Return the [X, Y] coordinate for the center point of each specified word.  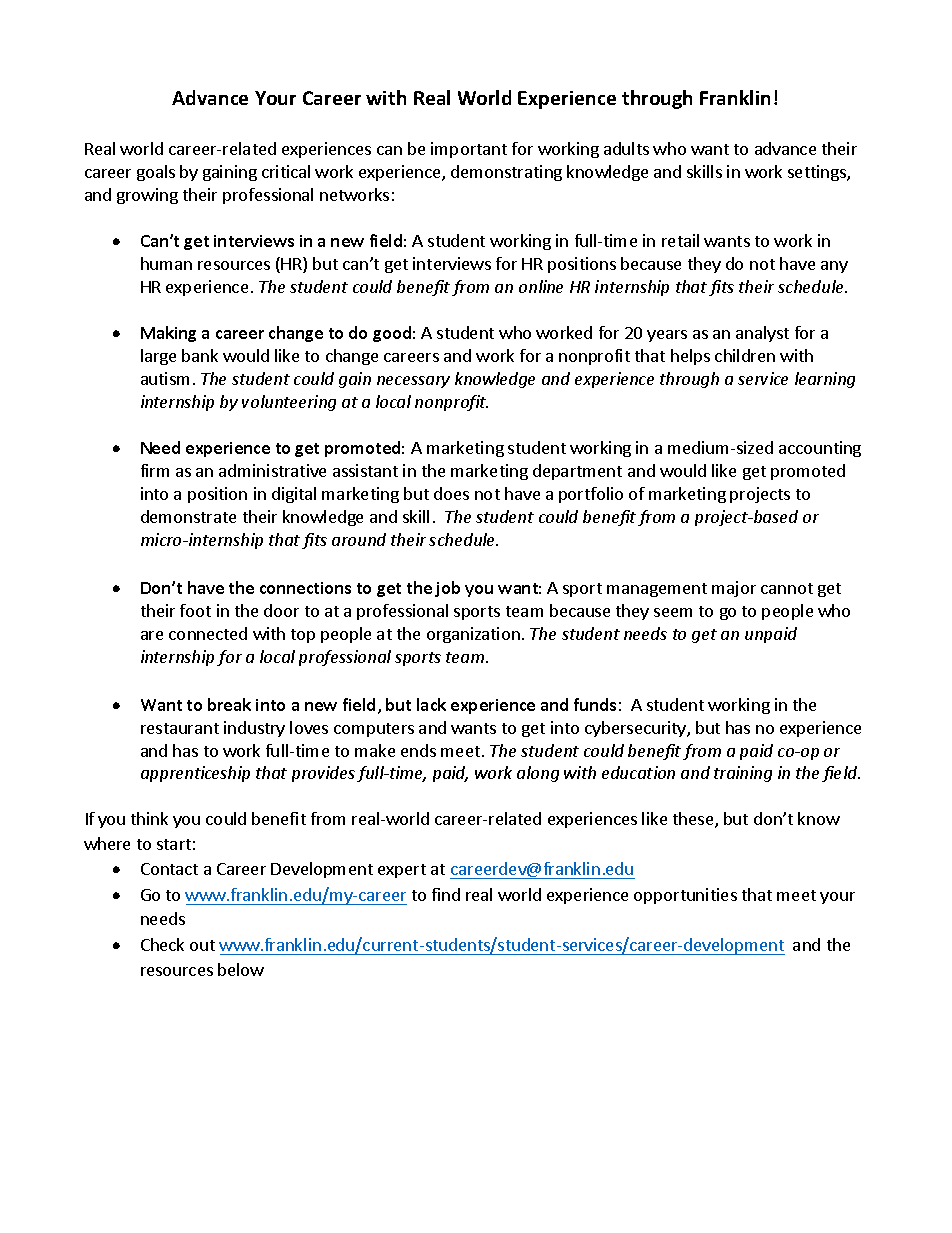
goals [156, 173]
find [446, 894]
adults [626, 148]
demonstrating [506, 173]
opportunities [685, 896]
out [202, 945]
